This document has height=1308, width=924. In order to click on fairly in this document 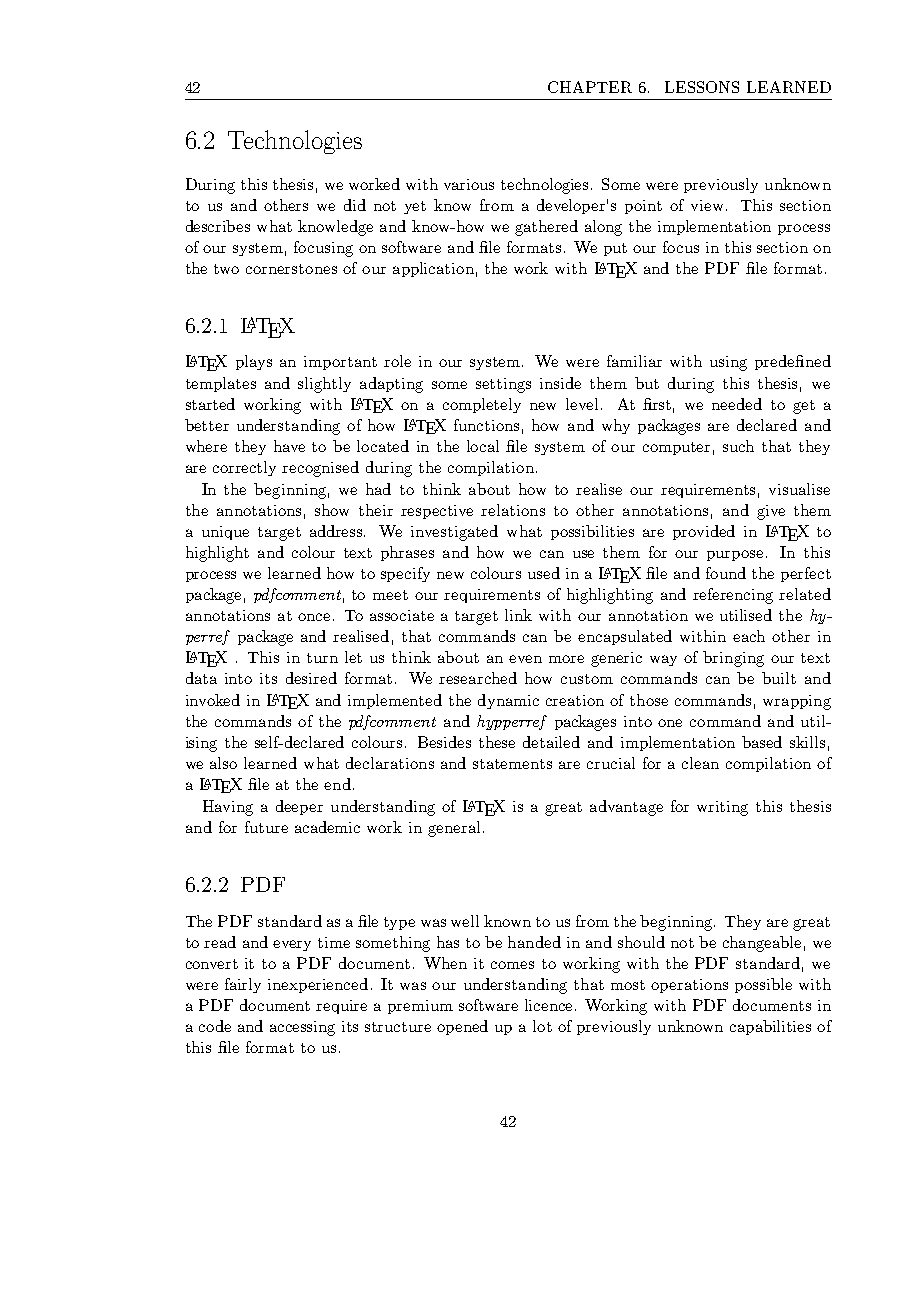, I will do `click(243, 985)`.
